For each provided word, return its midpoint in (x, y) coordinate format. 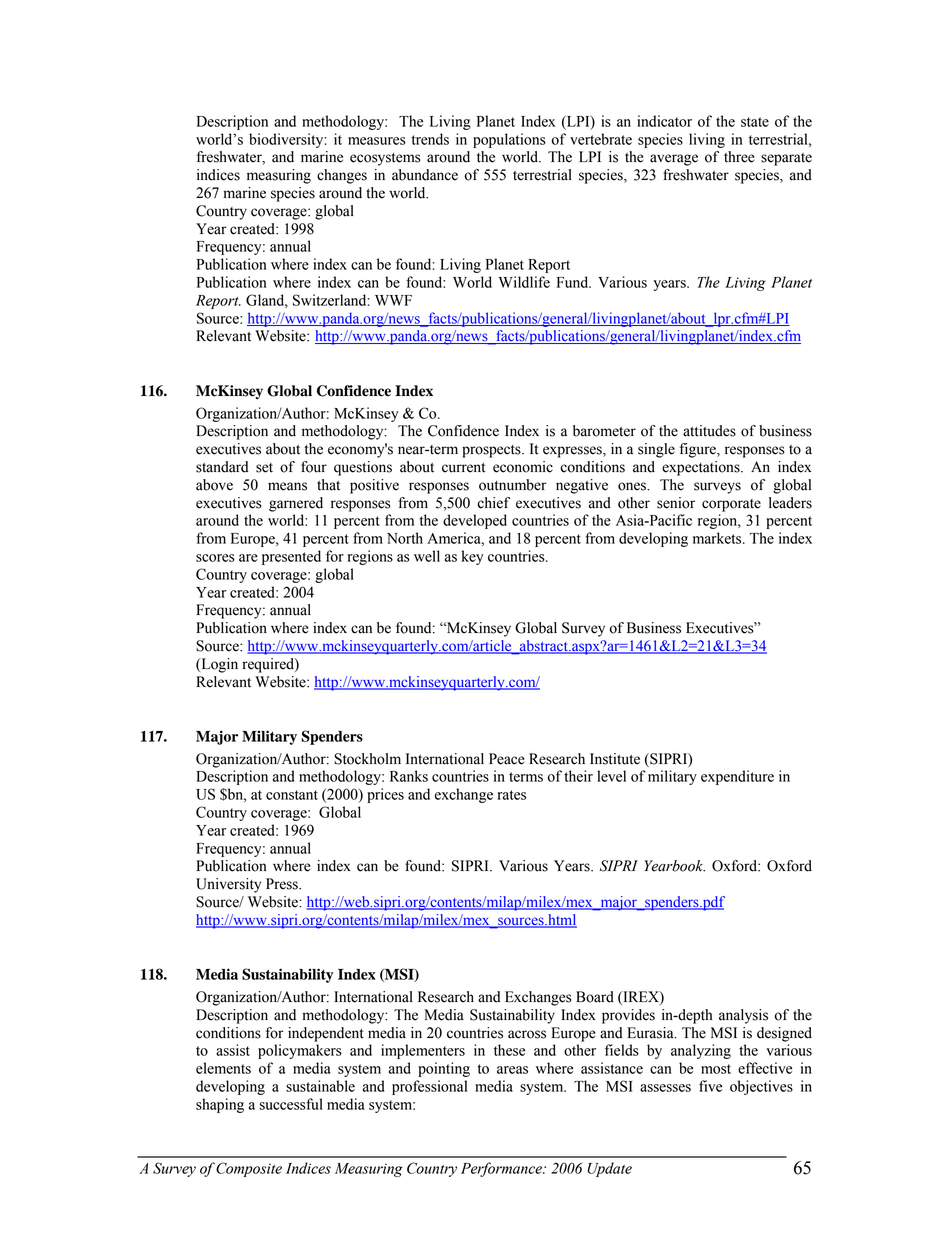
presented (291, 557)
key (472, 557)
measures (377, 141)
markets (718, 538)
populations (509, 140)
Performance (502, 1169)
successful (291, 1104)
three (739, 157)
